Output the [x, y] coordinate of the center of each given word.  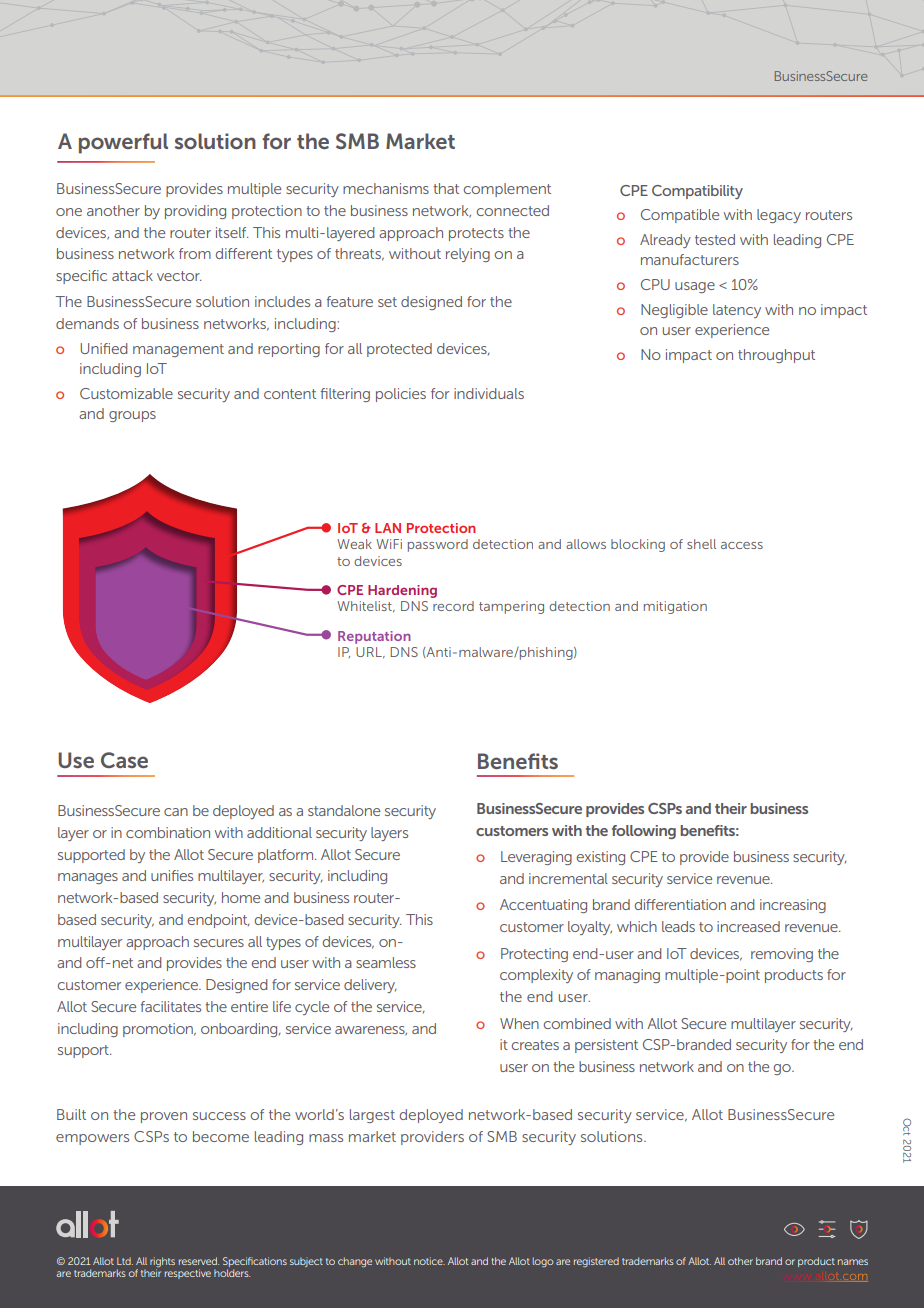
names [853, 1262]
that [446, 188]
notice [429, 1261]
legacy [779, 216]
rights [162, 1262]
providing [195, 212]
